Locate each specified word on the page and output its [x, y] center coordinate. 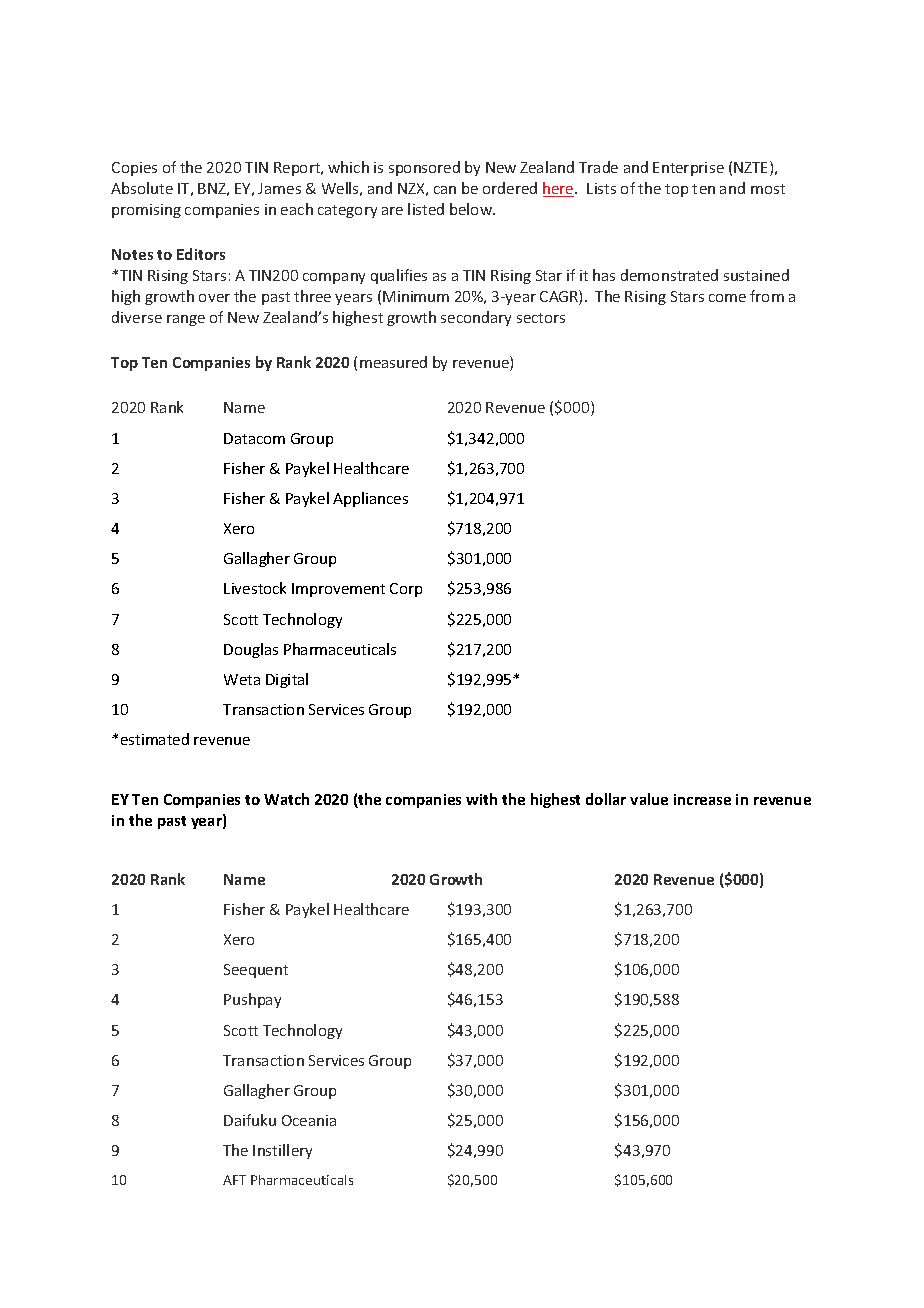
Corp [406, 590]
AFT [234, 1180]
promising [146, 211]
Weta [242, 679]
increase [702, 799]
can [445, 190]
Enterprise [688, 169]
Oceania [309, 1120]
